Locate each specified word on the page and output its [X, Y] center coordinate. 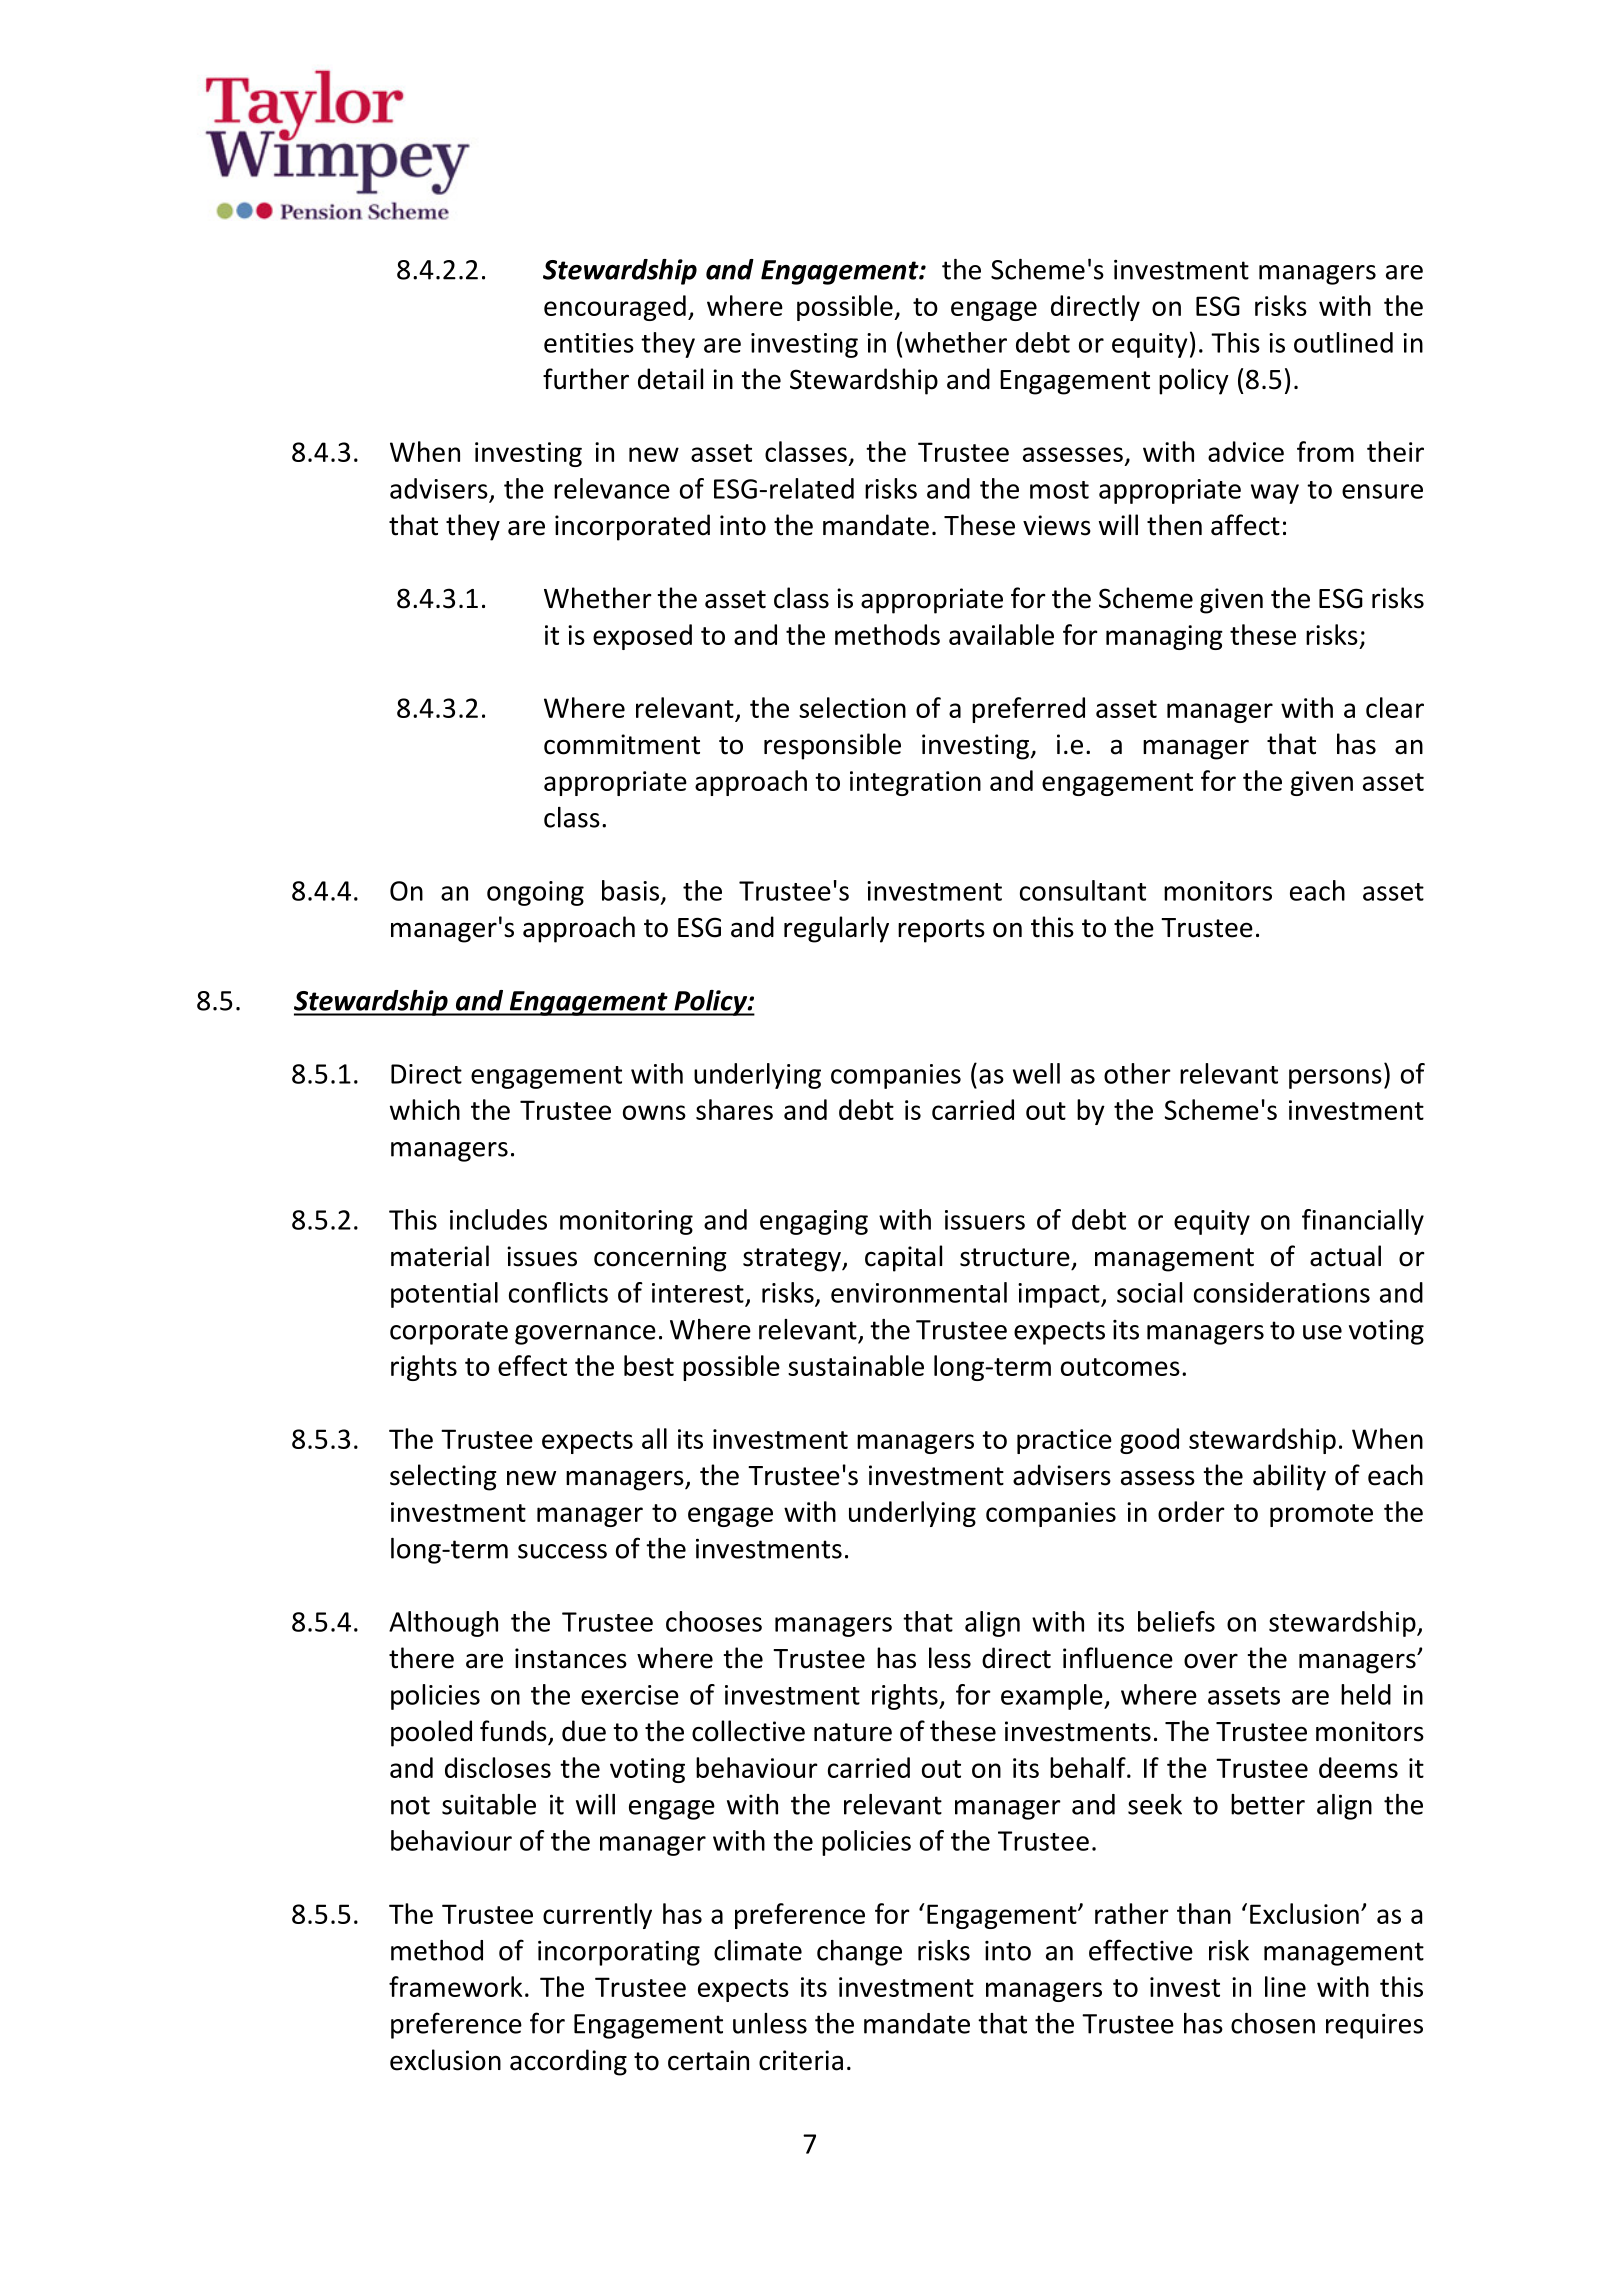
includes [498, 1219]
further [586, 379]
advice [1246, 451]
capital [903, 1258]
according [568, 2062]
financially [1363, 1222]
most [1059, 490]
